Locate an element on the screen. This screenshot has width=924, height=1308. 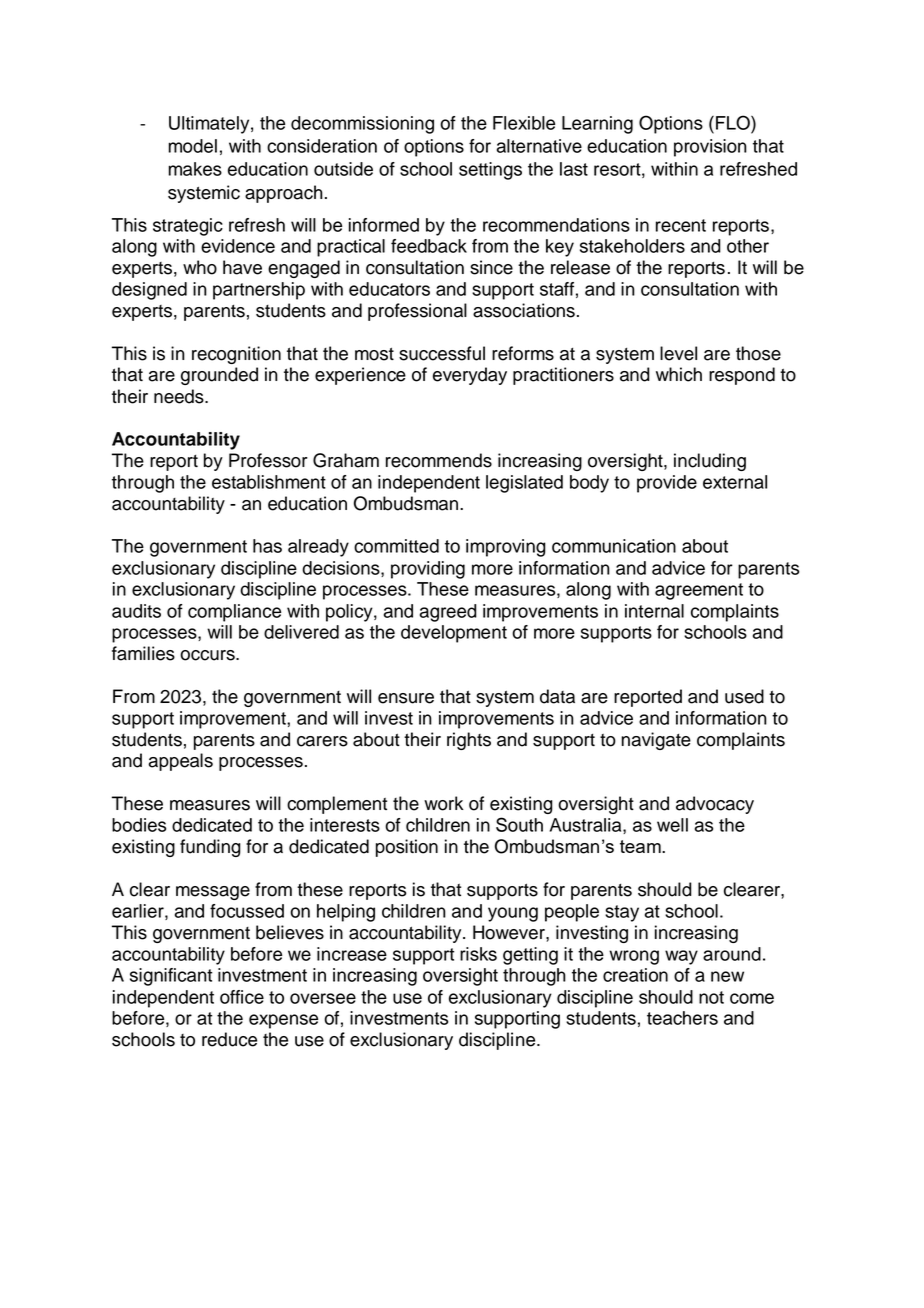
settings is located at coordinates (490, 171).
